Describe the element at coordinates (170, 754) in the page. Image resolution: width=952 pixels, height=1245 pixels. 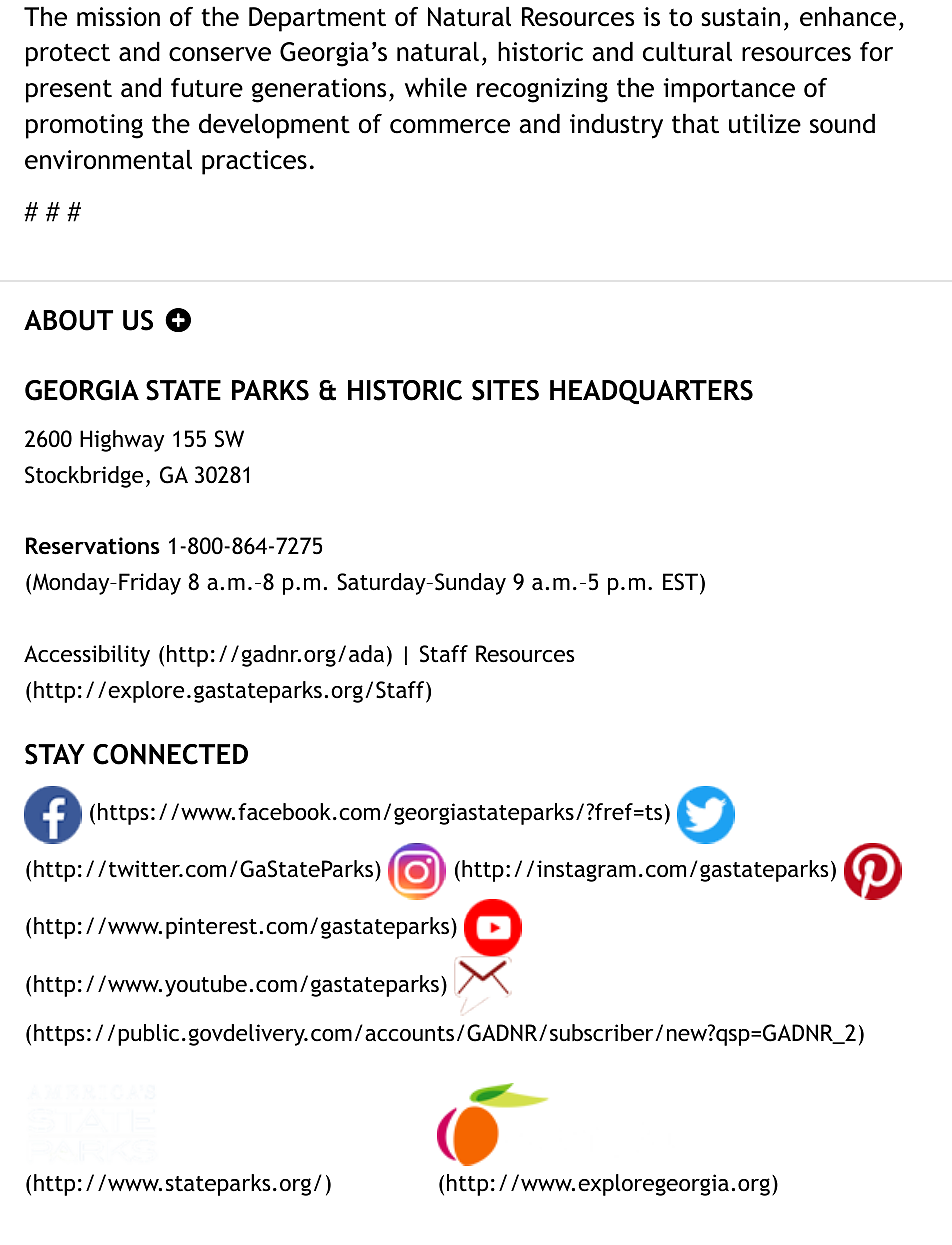
I see `CONNECTED` at that location.
